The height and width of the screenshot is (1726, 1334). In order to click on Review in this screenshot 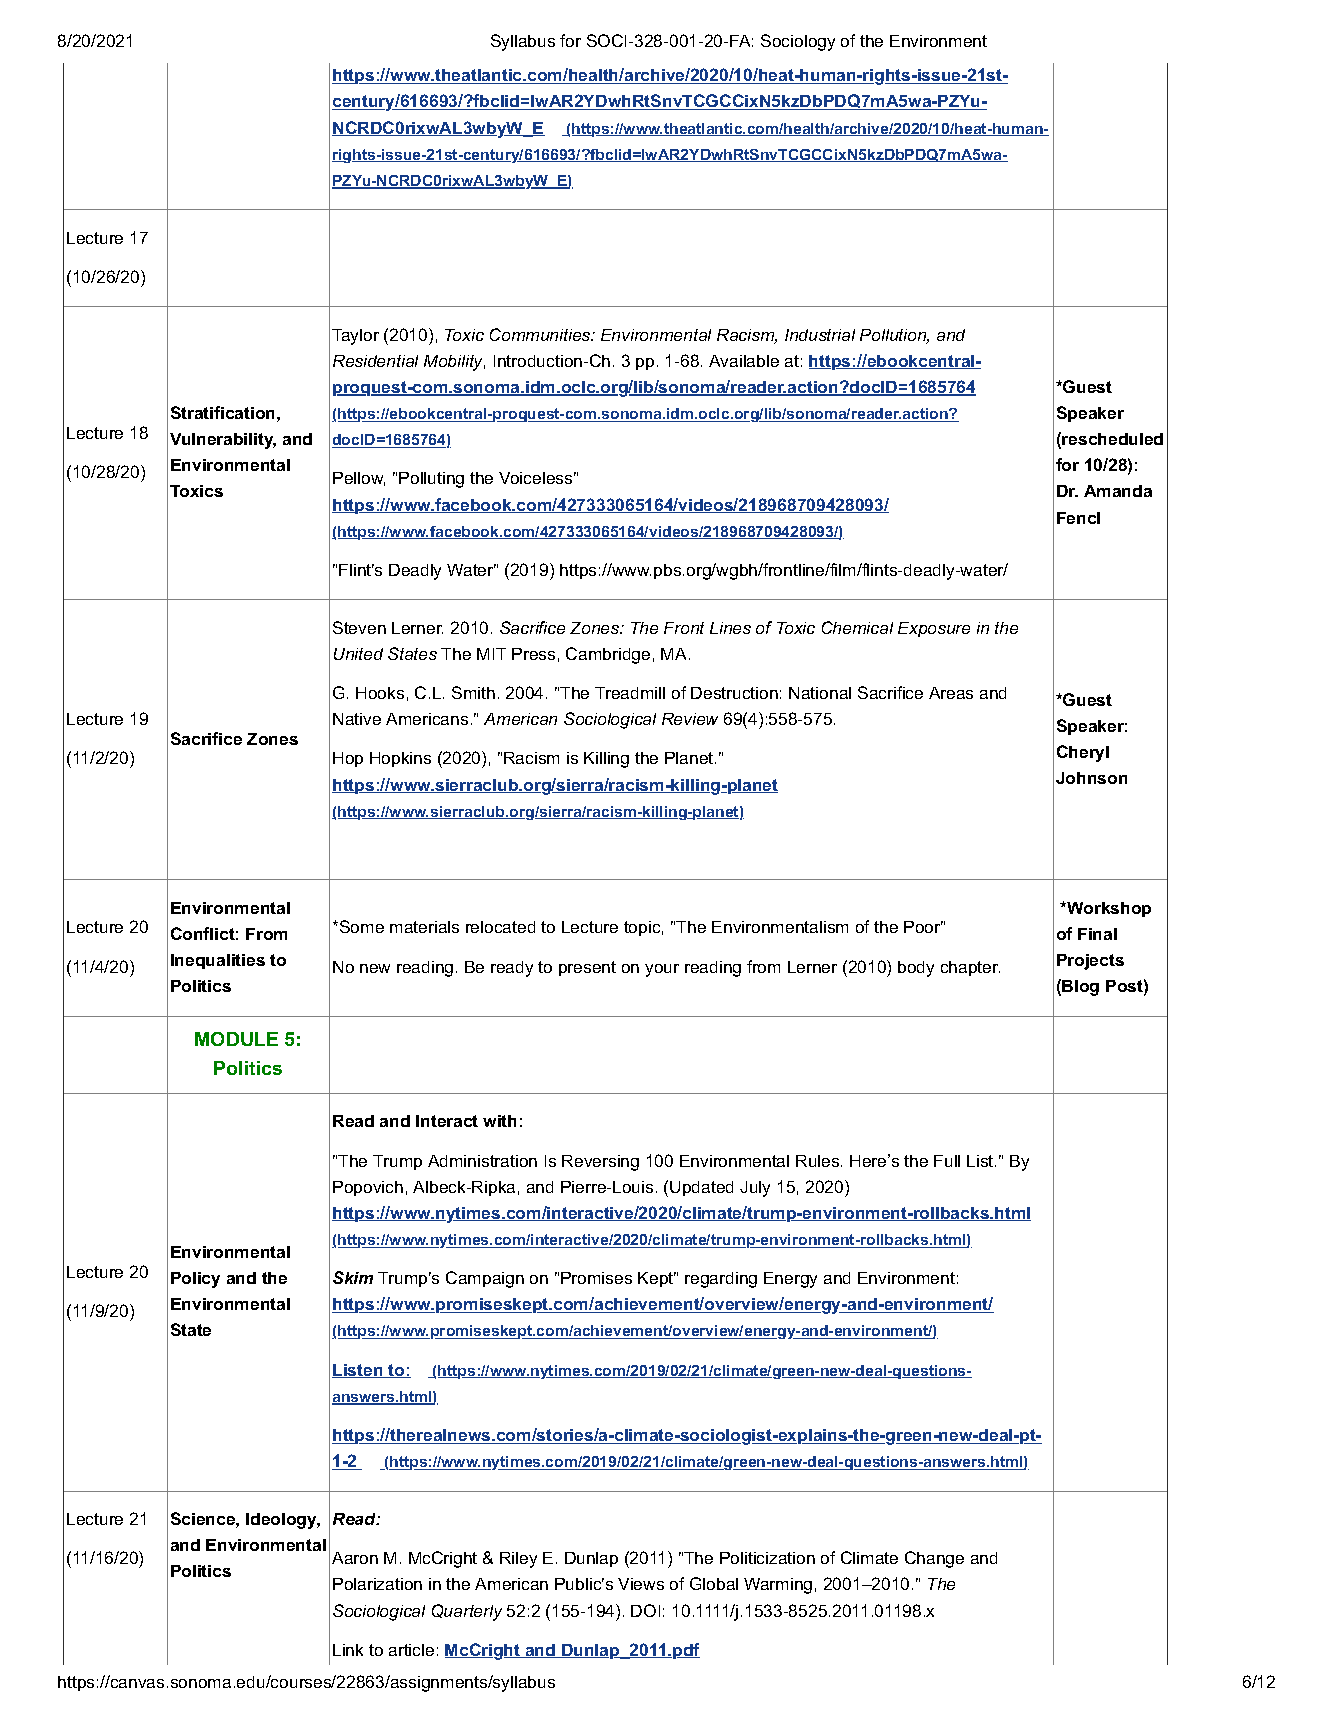, I will do `click(690, 719)`.
